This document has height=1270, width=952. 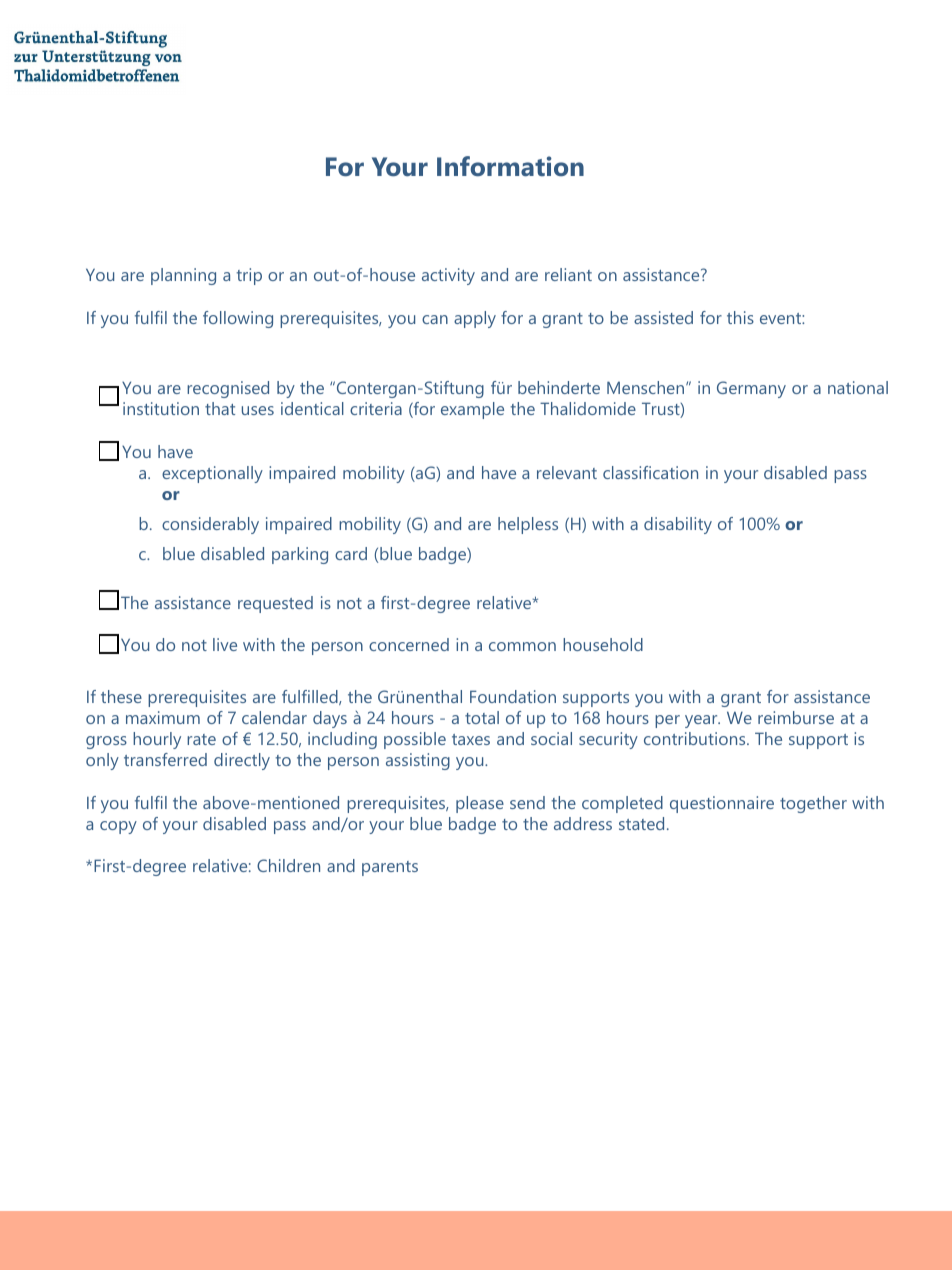 What do you see at coordinates (210, 525) in the document?
I see `considerably` at bounding box center [210, 525].
